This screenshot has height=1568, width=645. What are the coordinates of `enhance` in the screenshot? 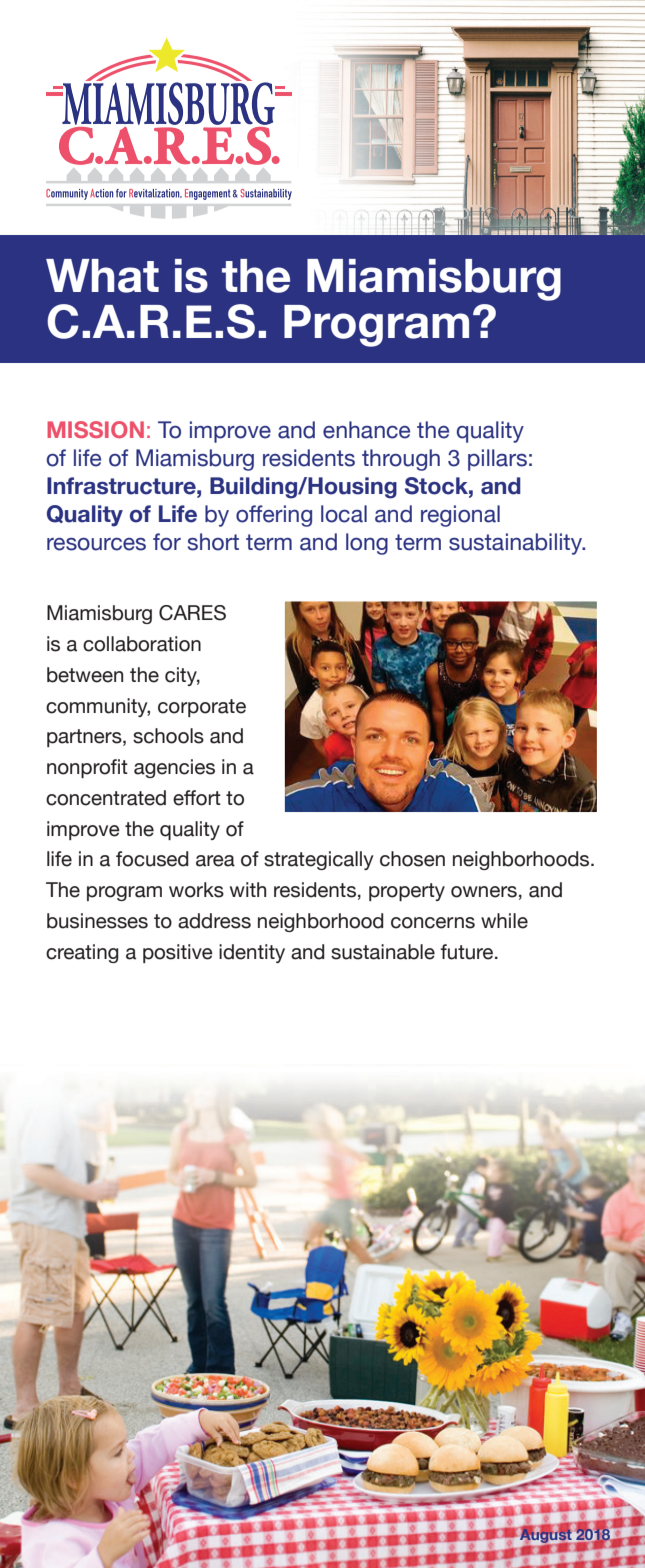 It's located at (366, 430).
